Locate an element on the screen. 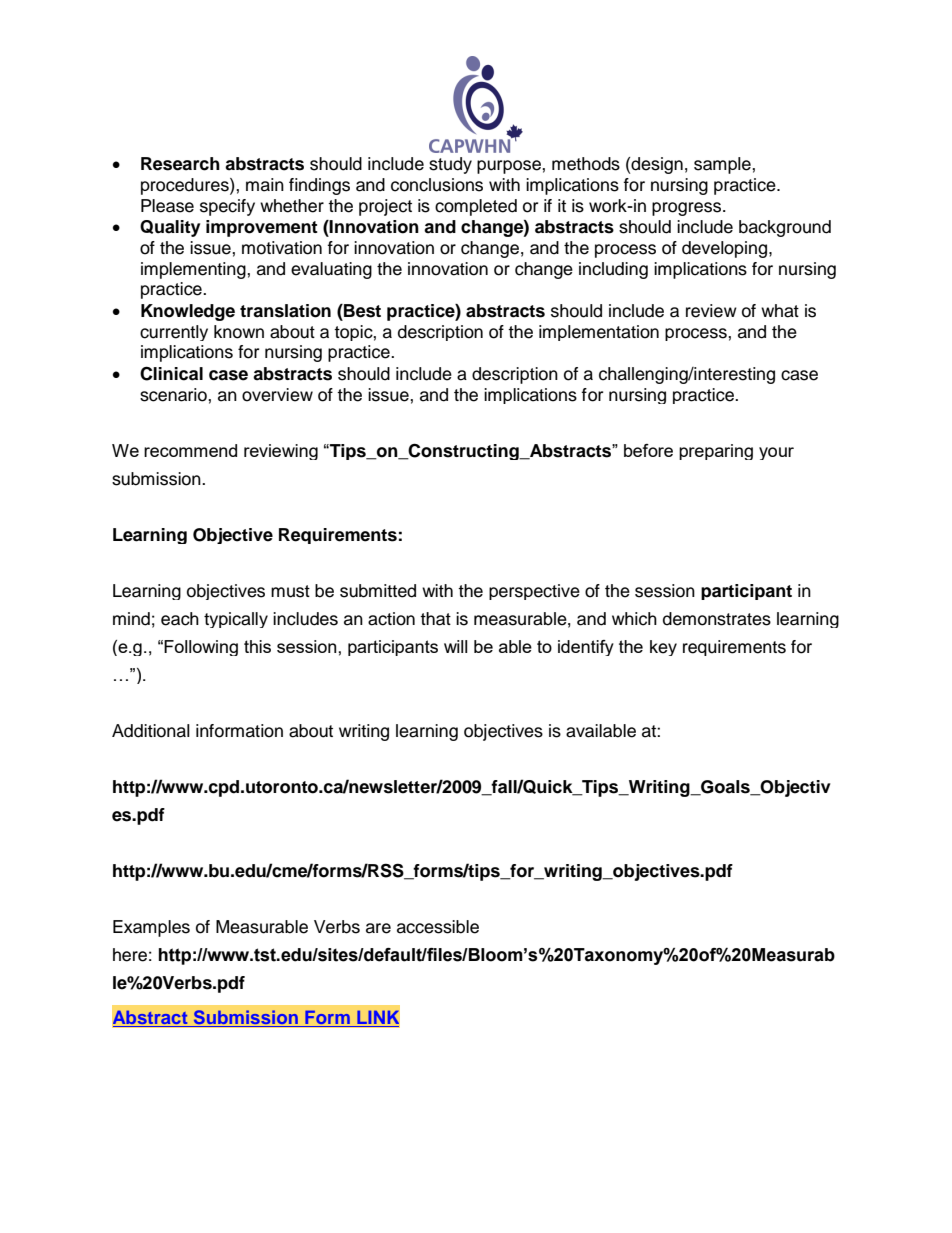 This screenshot has width=952, height=1233. what is located at coordinates (780, 311).
